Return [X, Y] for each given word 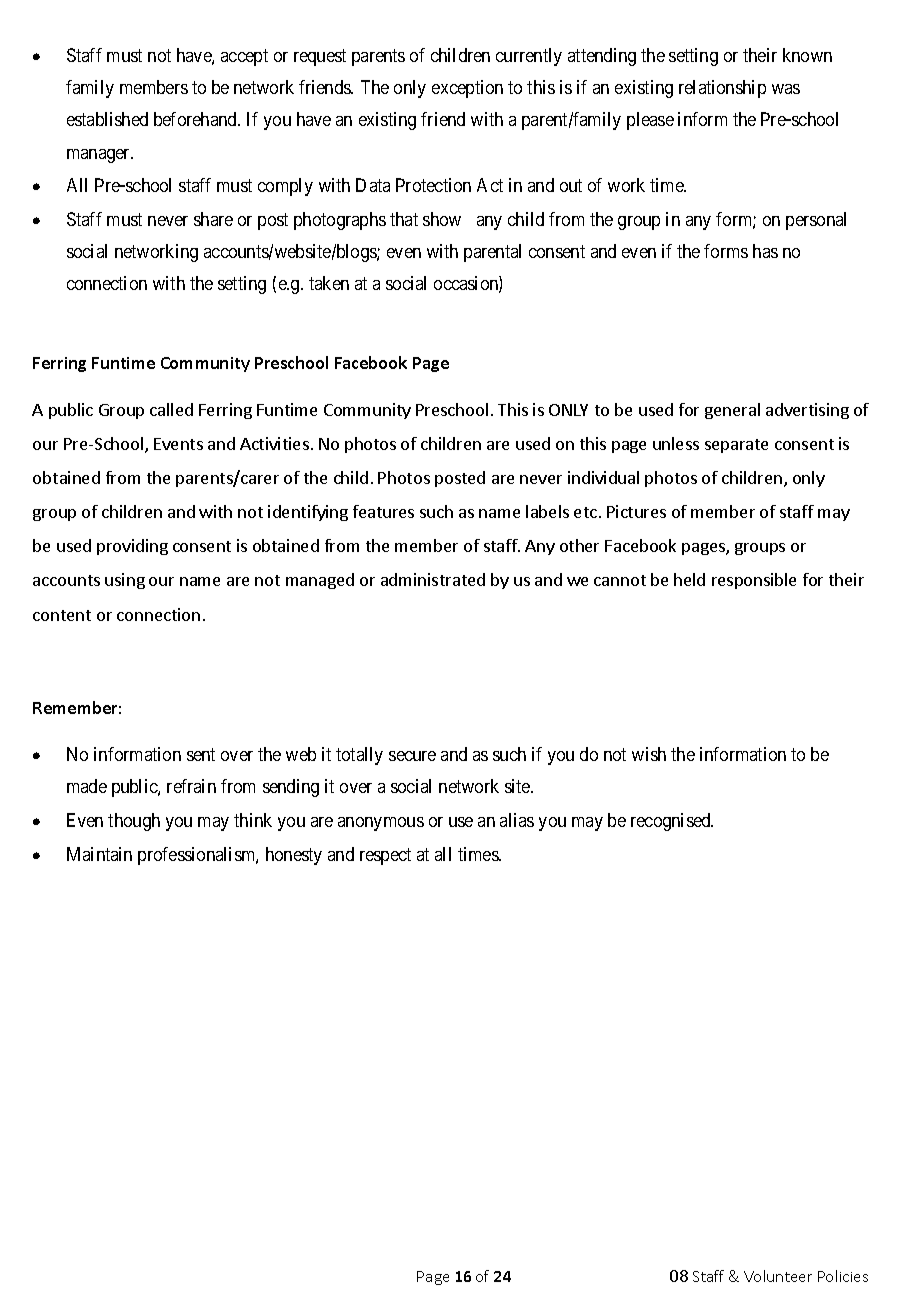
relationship [722, 89]
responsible [754, 581]
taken [329, 283]
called [171, 409]
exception [467, 89]
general [732, 411]
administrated [433, 579]
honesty [294, 856]
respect [385, 856]
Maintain [99, 854]
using [125, 581]
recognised [672, 822]
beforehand [196, 119]
